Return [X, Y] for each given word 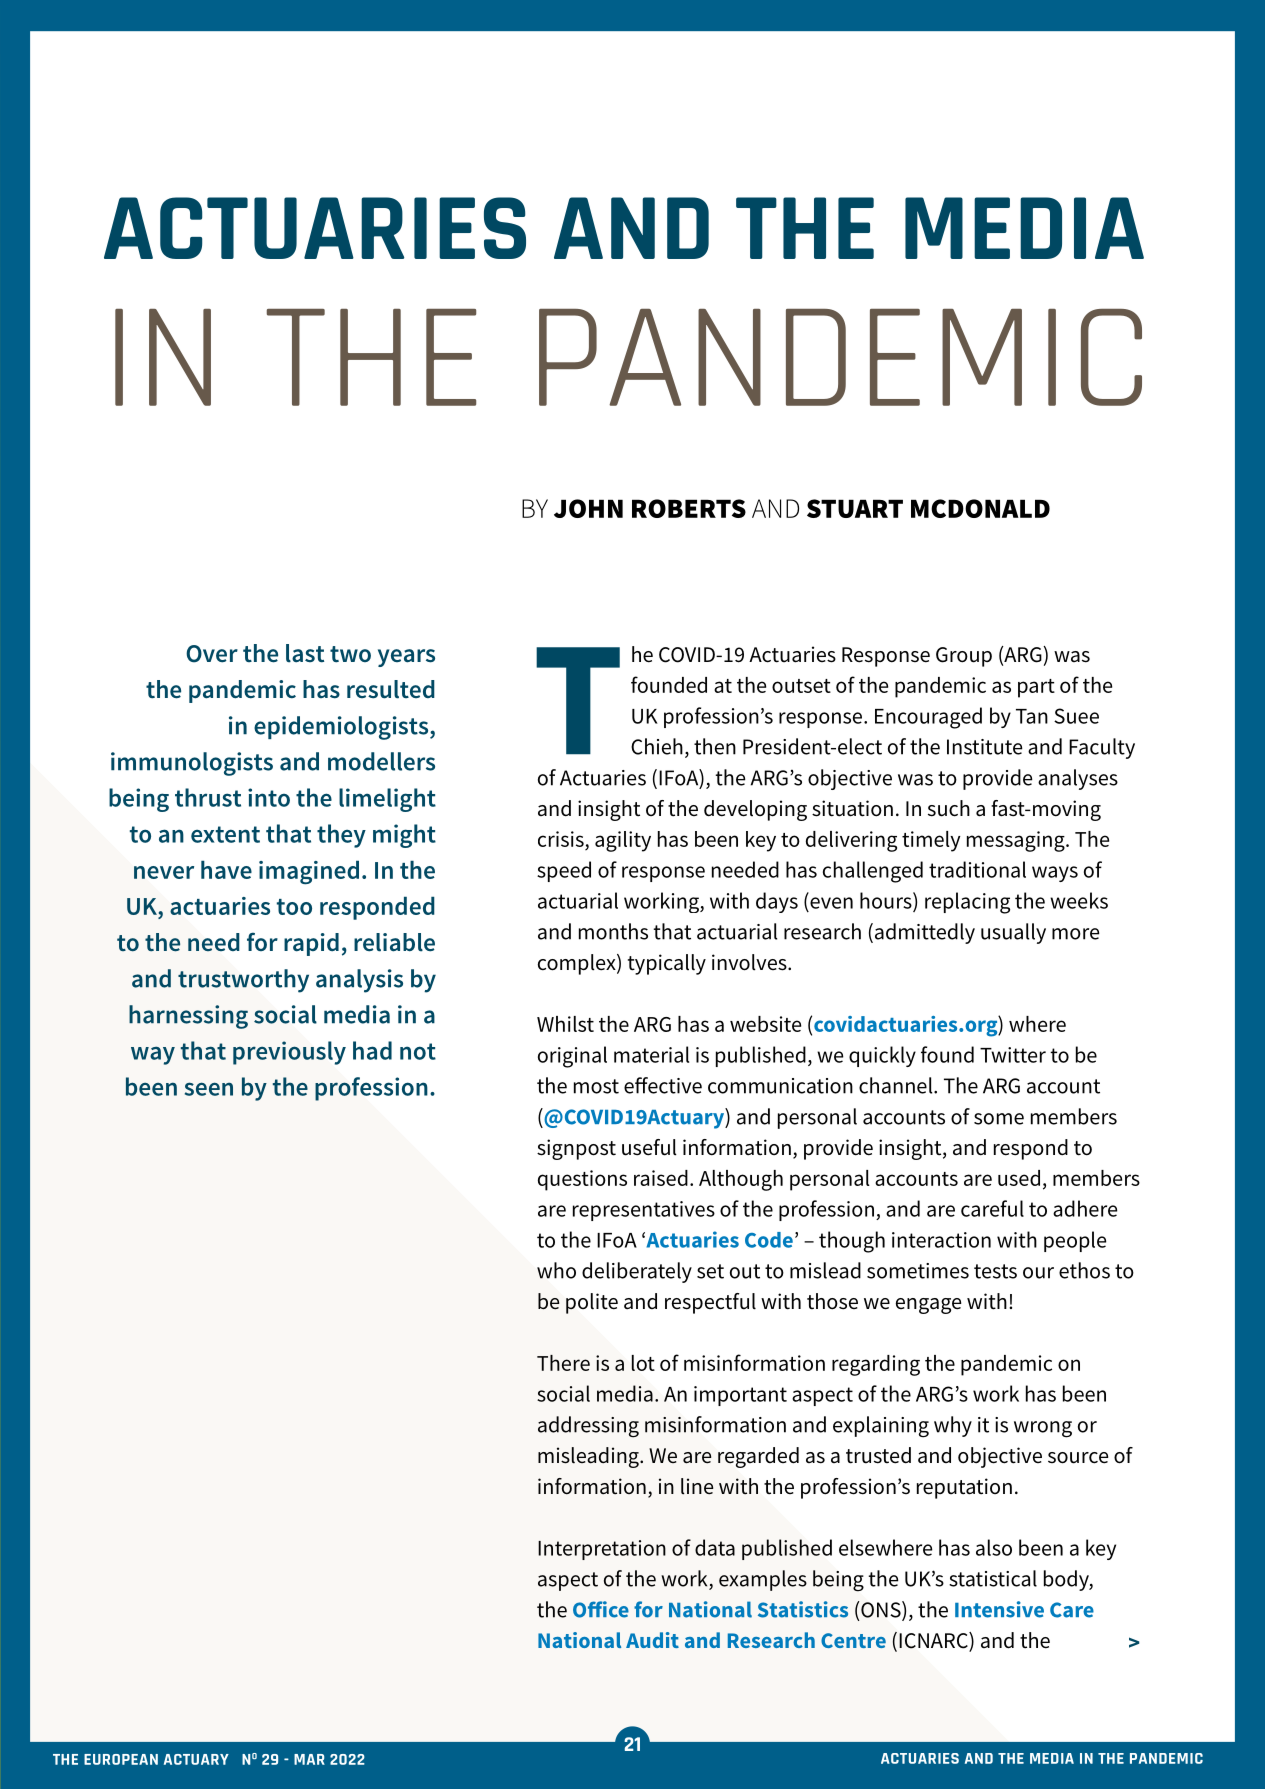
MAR [309, 1759]
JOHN [588, 508]
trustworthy [243, 981]
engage [928, 1306]
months [613, 931]
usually [1013, 933]
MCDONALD [980, 508]
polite [592, 1303]
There [563, 1363]
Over [212, 654]
